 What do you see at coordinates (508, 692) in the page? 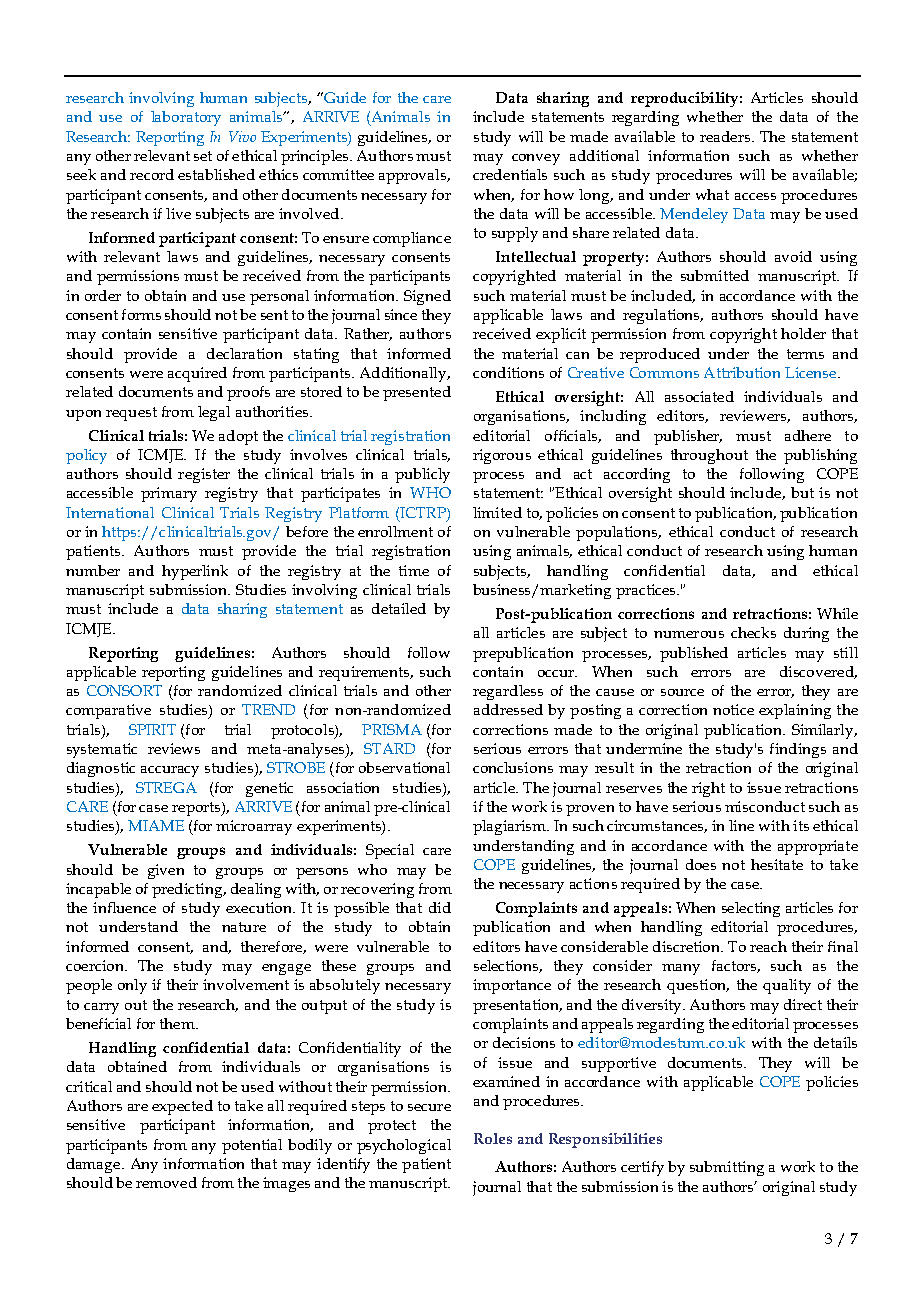
I see `regardless` at bounding box center [508, 692].
